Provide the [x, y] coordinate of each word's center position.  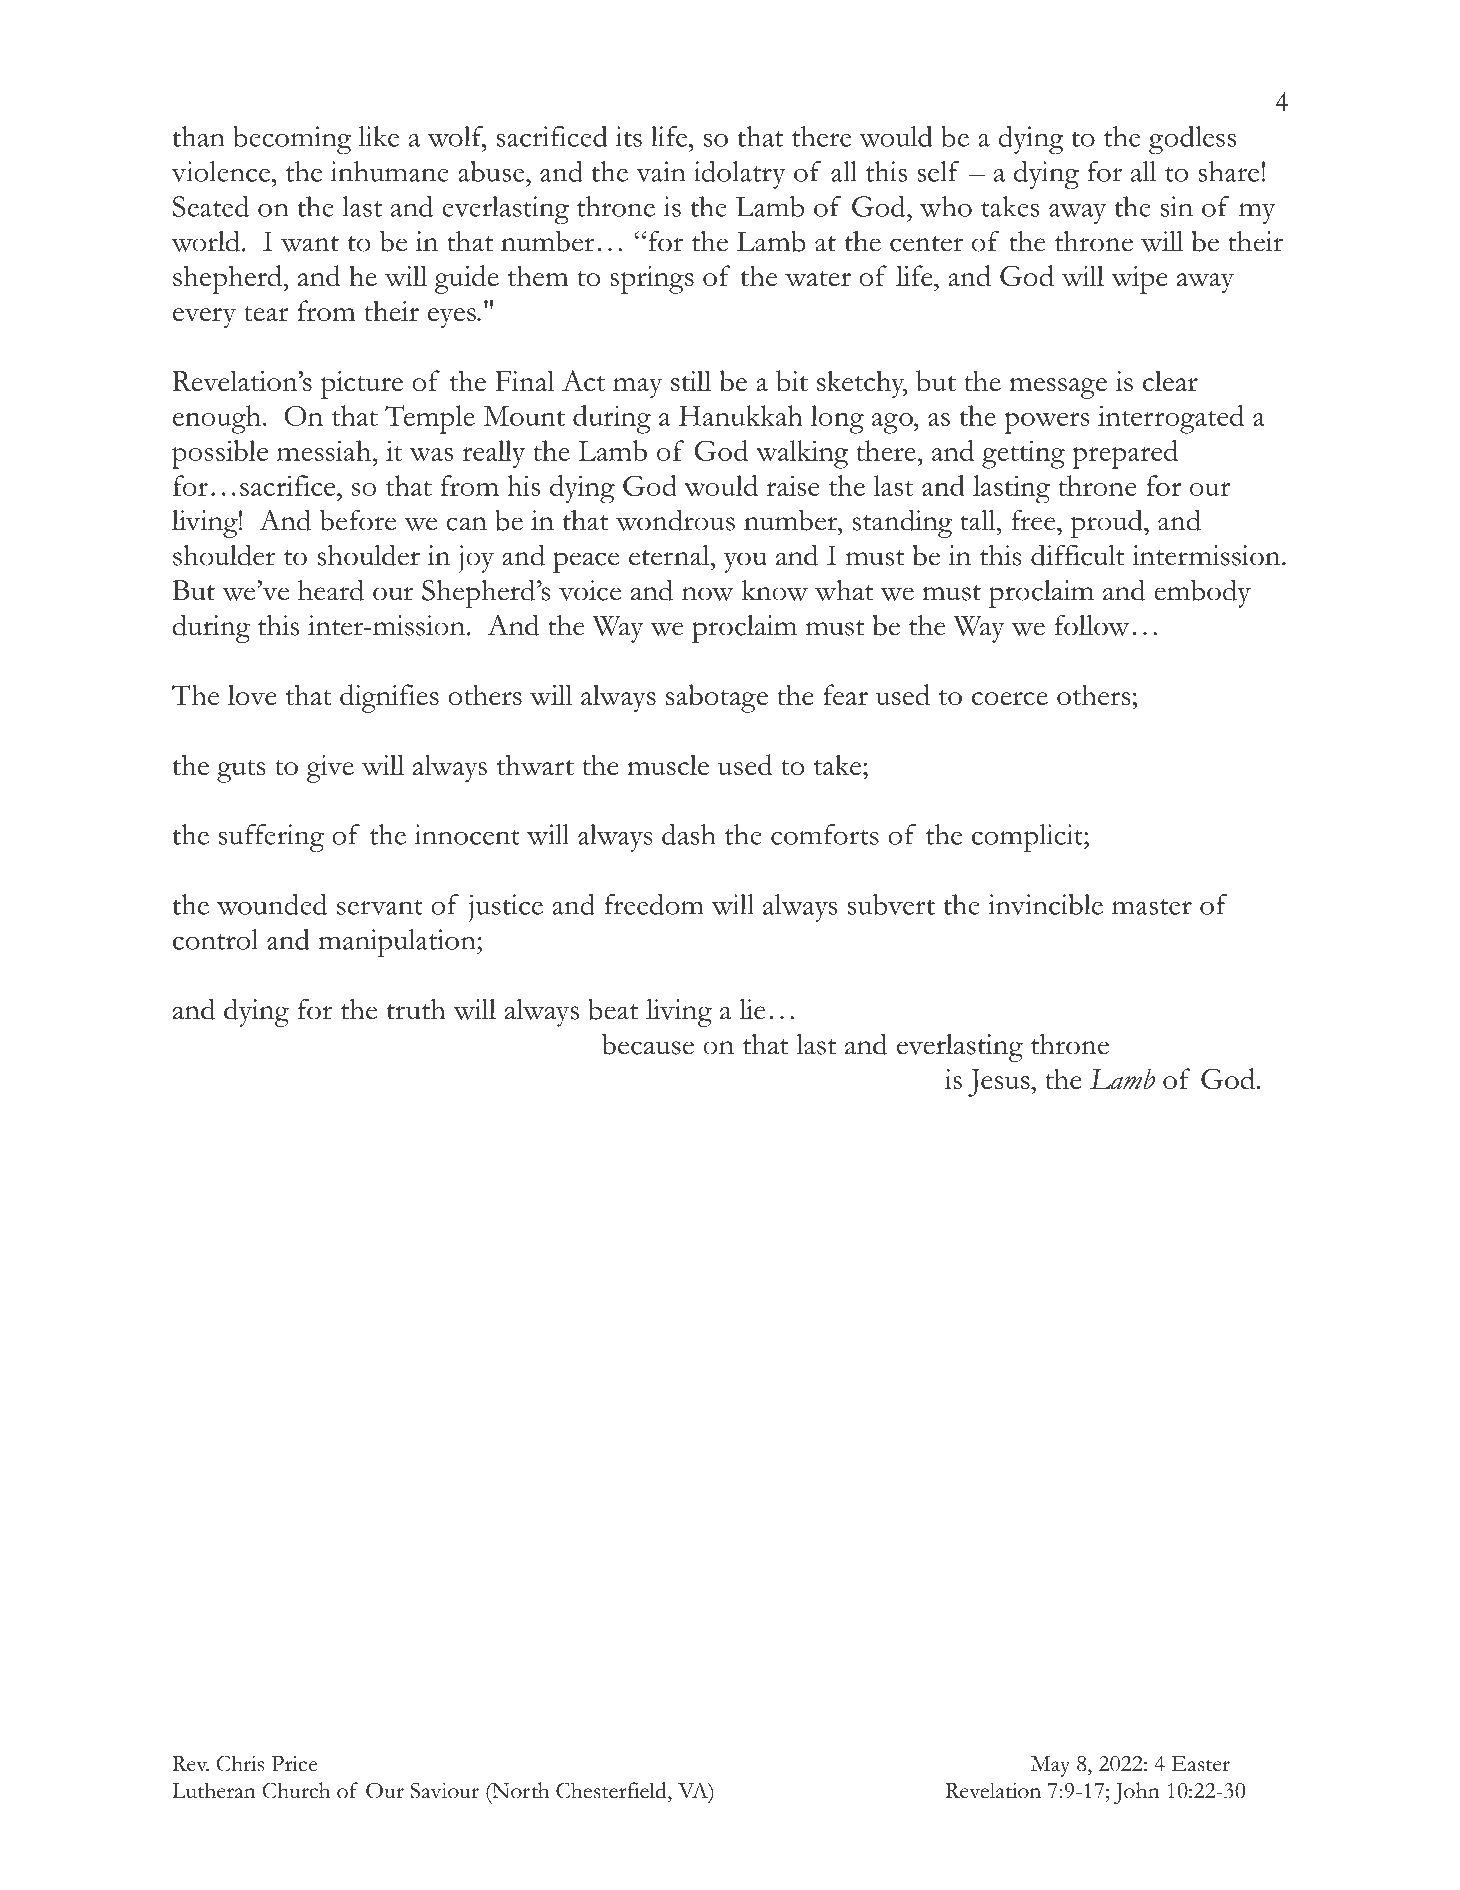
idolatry [740, 175]
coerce [1010, 698]
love [252, 695]
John [1137, 1793]
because [648, 1044]
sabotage [717, 698]
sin [1177, 206]
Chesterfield [612, 1790]
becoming [292, 140]
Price [294, 1764]
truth [416, 1009]
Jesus [1000, 1083]
